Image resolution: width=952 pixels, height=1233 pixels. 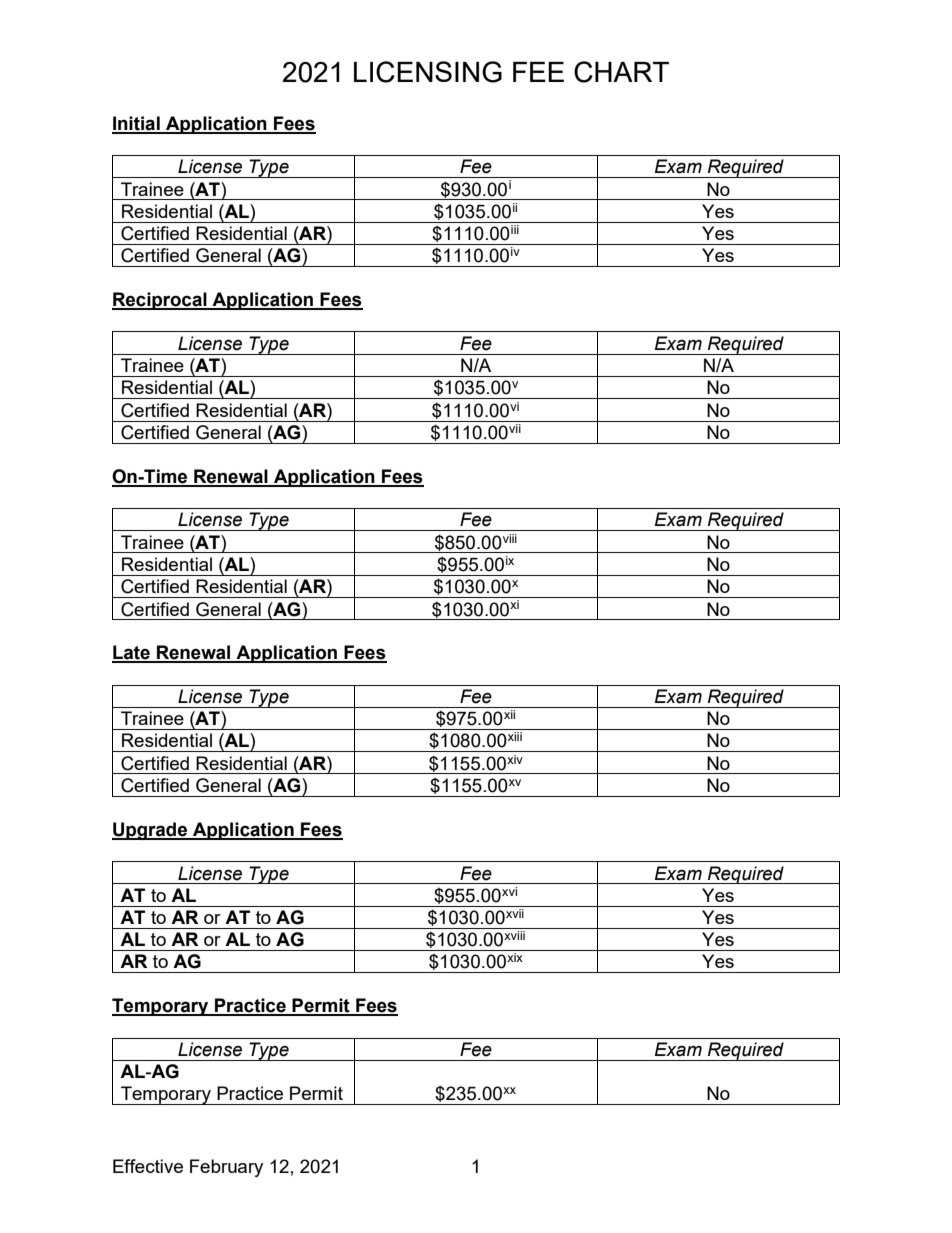 What do you see at coordinates (160, 301) in the image?
I see `Reciprocal` at bounding box center [160, 301].
